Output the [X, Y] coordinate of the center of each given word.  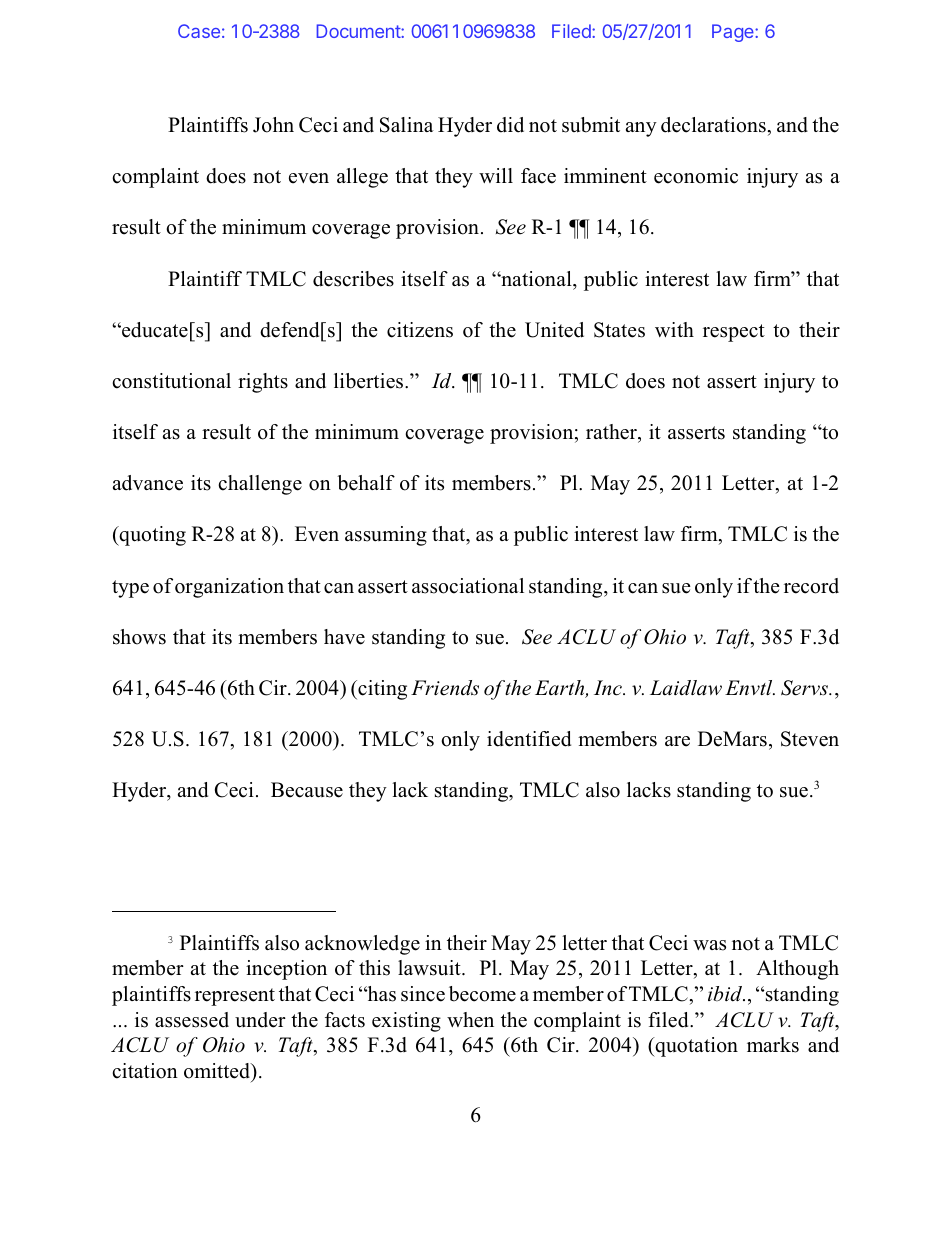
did [510, 125]
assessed [192, 1020]
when [470, 1020]
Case [199, 31]
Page [734, 33]
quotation [695, 1047]
